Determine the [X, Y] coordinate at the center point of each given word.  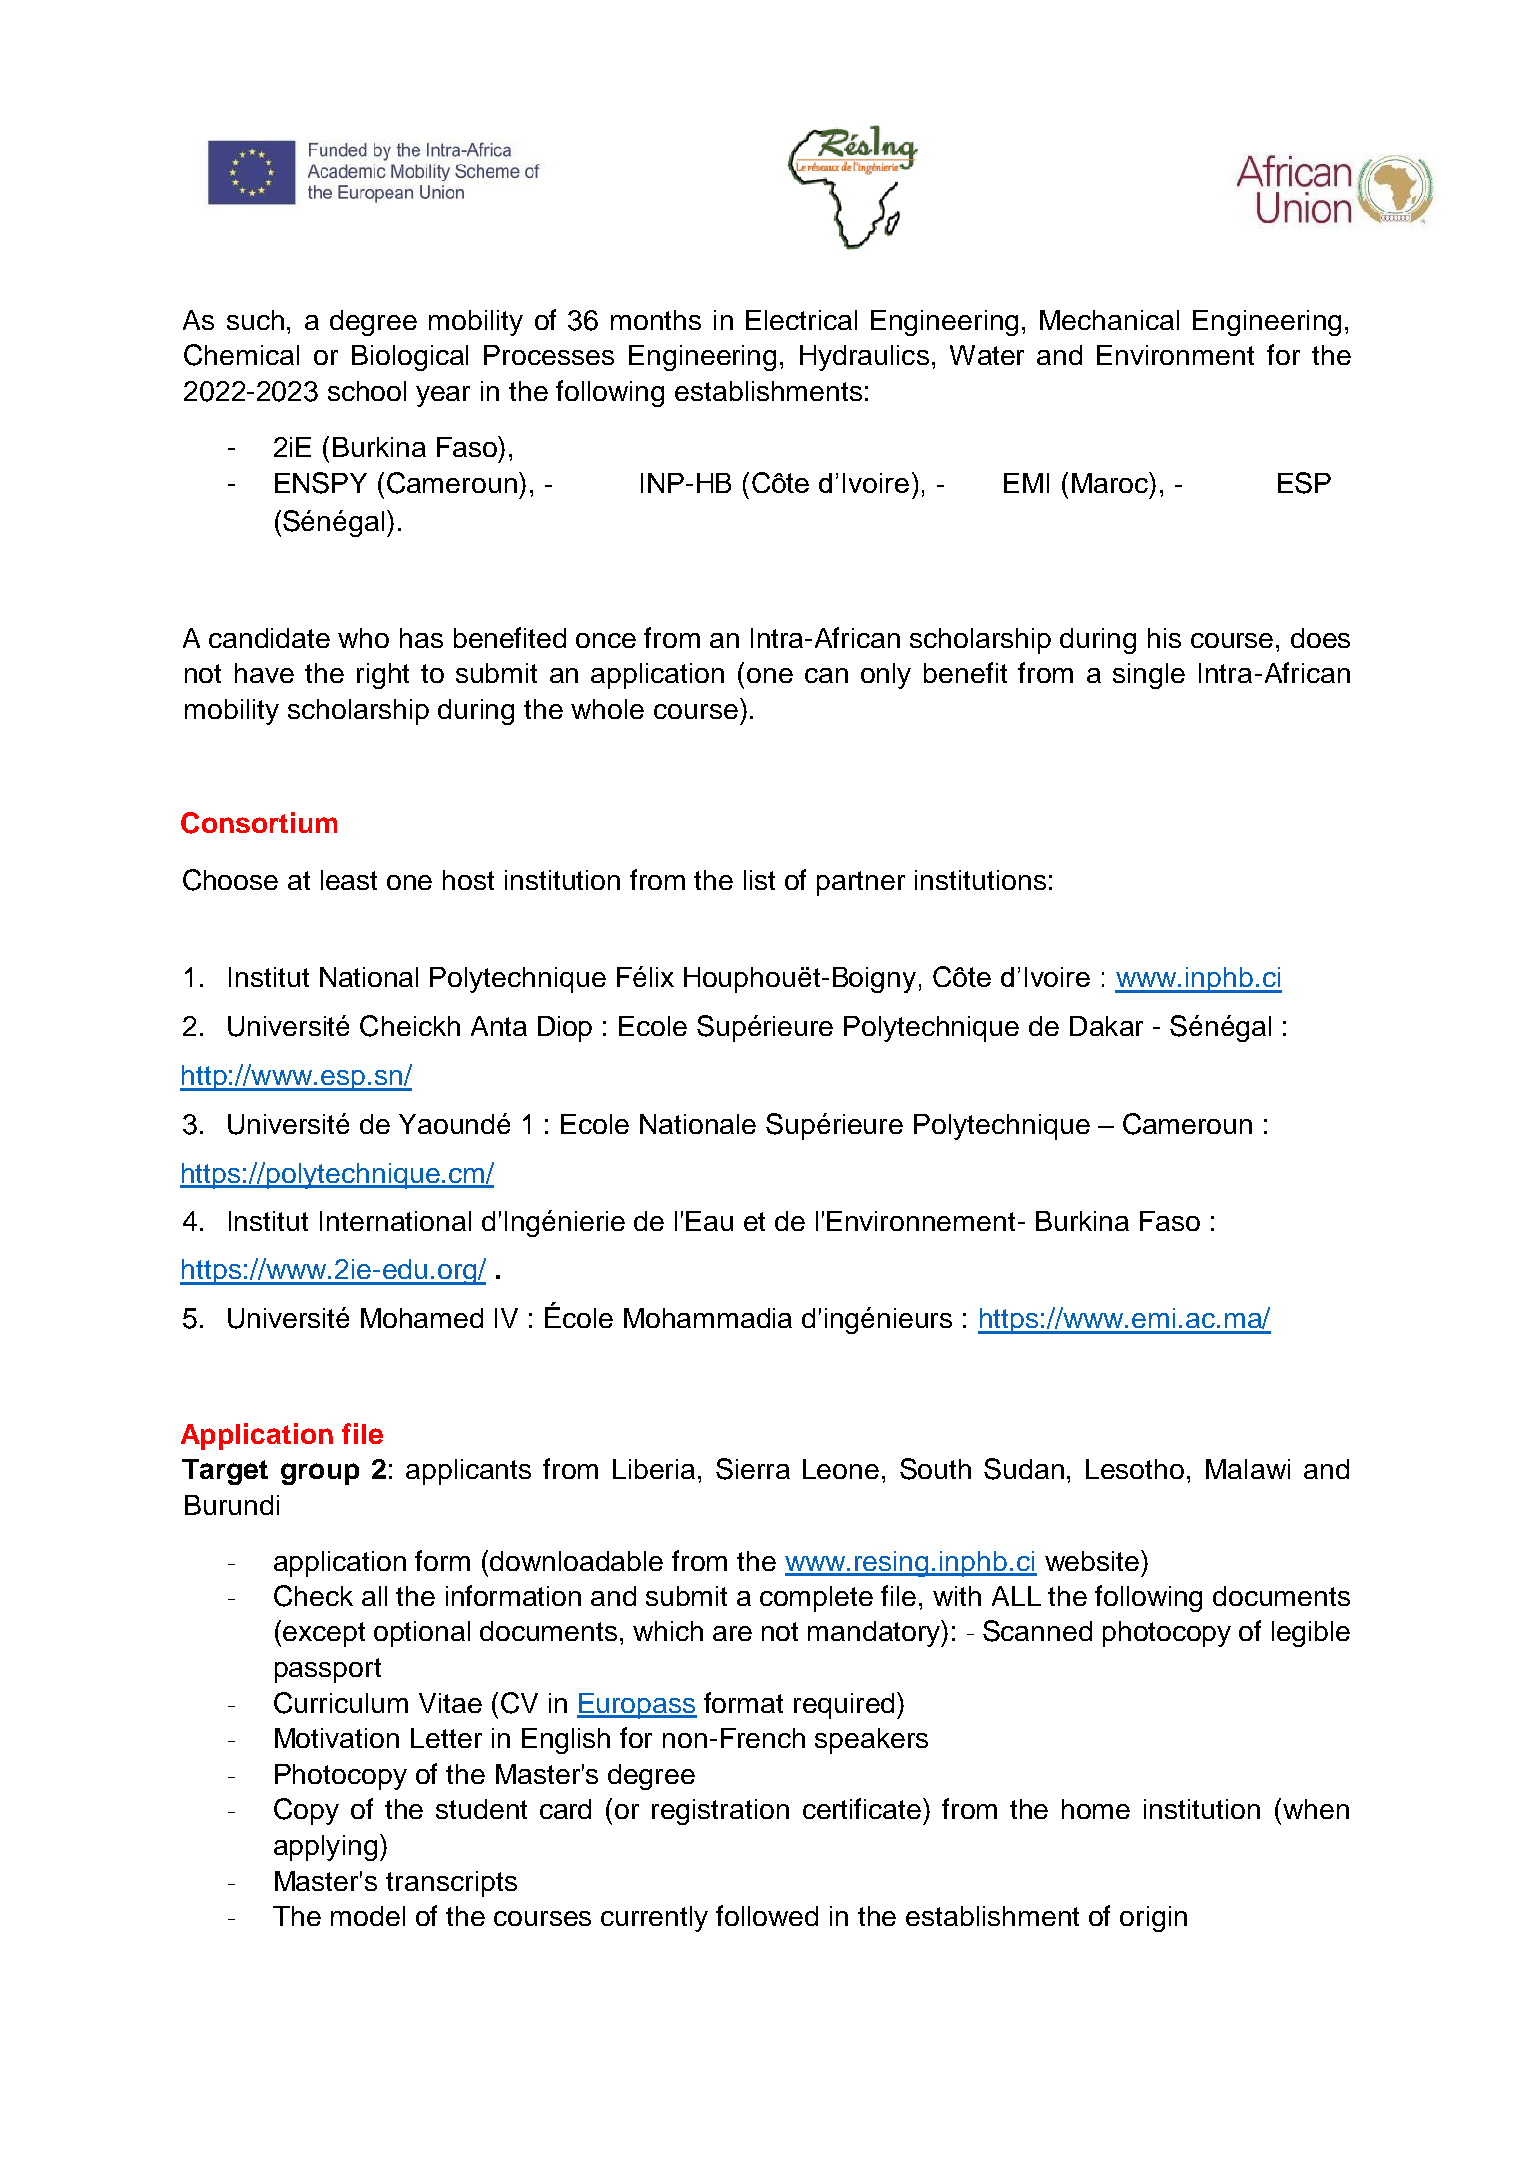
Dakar [1106, 1026]
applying [325, 1848]
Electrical [801, 320]
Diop [565, 1029]
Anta [499, 1026]
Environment [1175, 355]
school [367, 391]
